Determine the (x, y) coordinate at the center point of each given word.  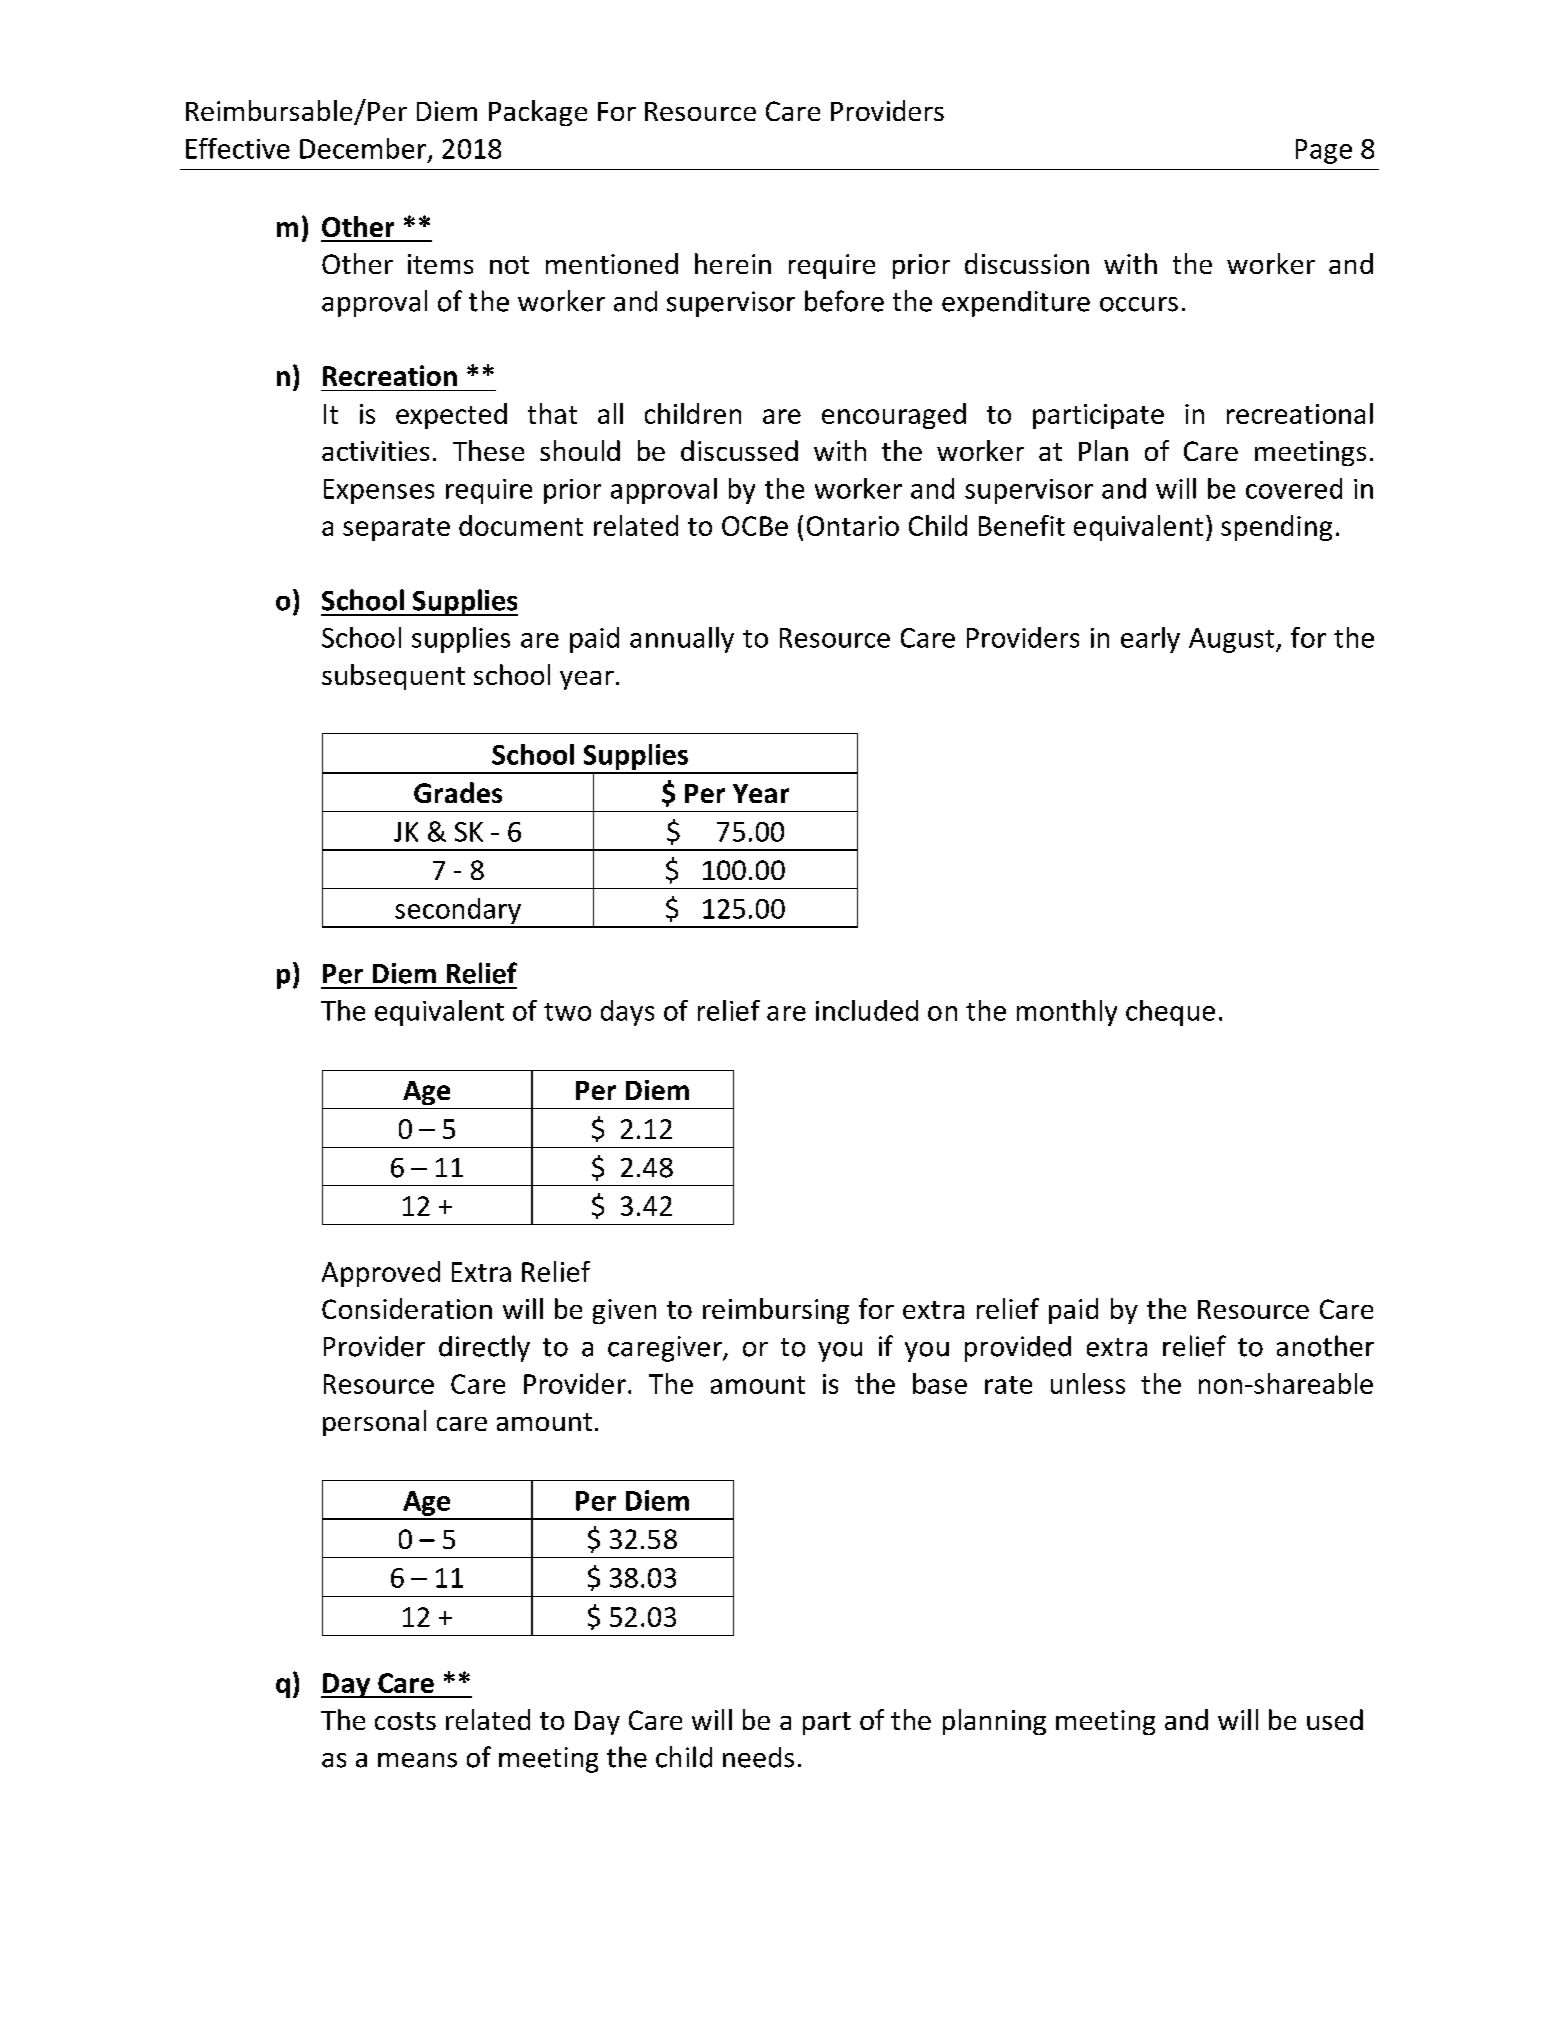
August (1233, 640)
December (363, 148)
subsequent (393, 677)
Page (1324, 151)
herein (733, 263)
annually (682, 640)
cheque (1170, 1013)
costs (405, 1721)
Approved (381, 1274)
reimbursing (776, 1311)
